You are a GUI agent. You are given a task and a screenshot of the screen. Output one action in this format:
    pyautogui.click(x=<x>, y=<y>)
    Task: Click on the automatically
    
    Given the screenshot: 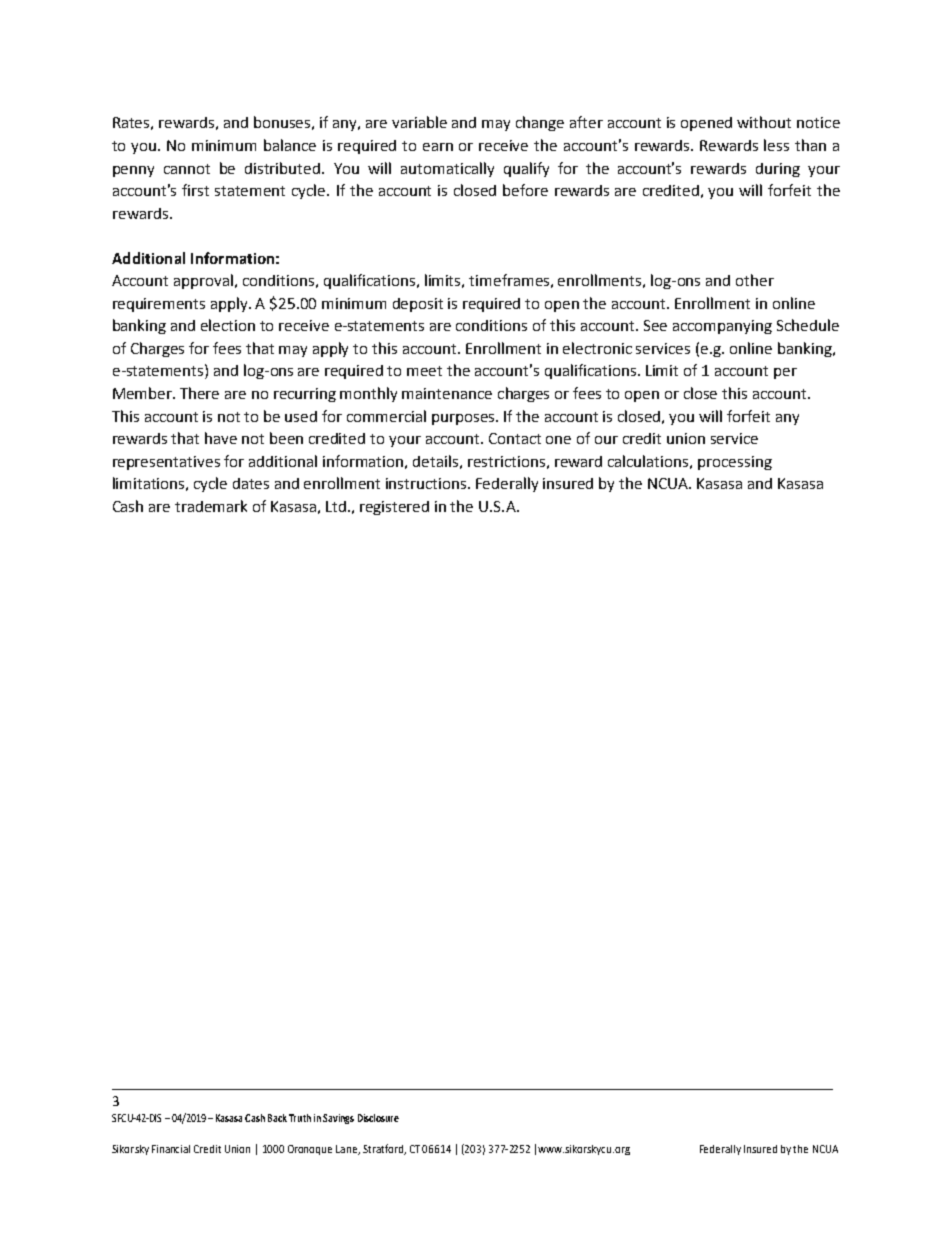 What is the action you would take?
    pyautogui.click(x=447, y=169)
